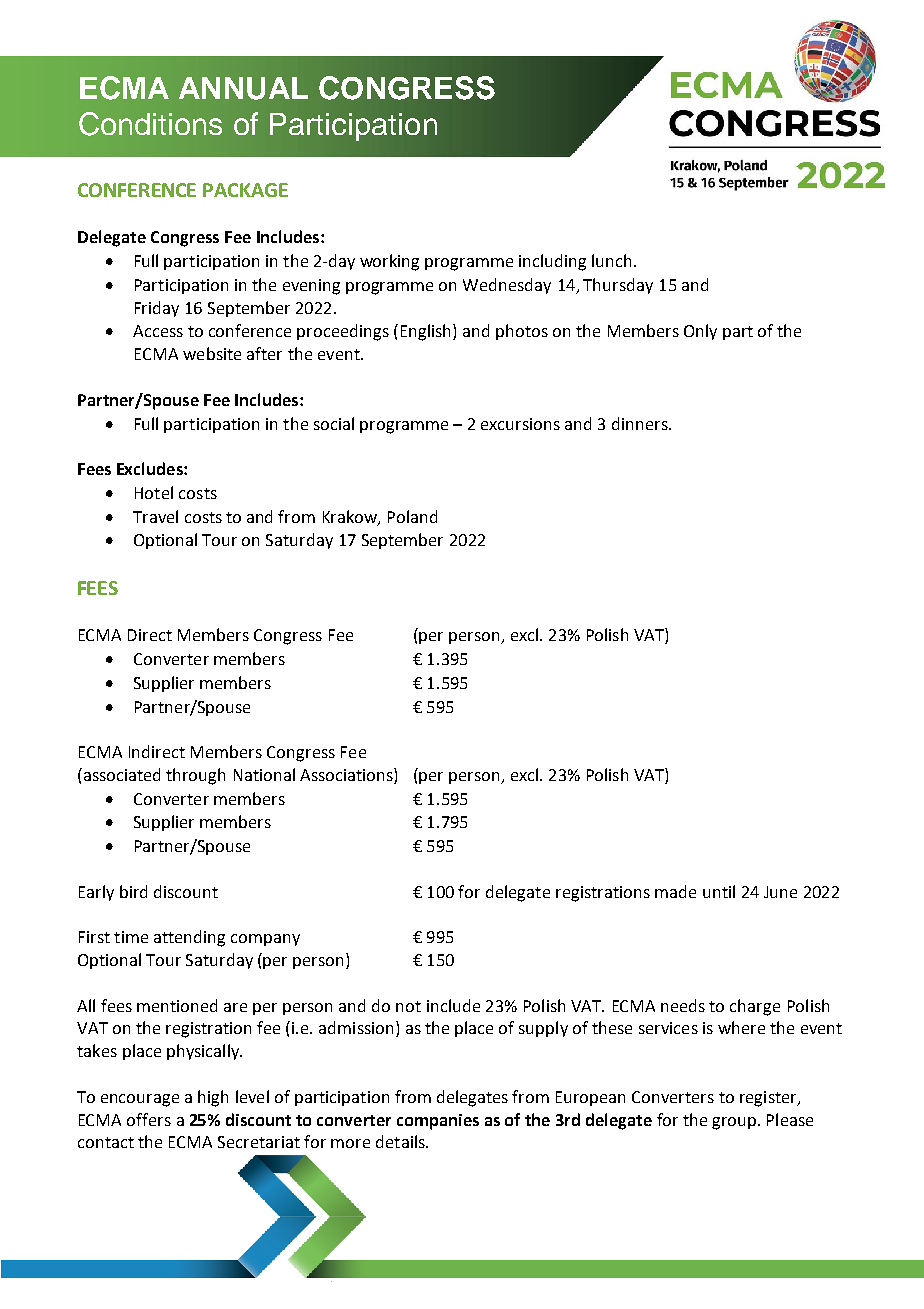 This screenshot has height=1309, width=924. What do you see at coordinates (389, 262) in the screenshot?
I see `working` at bounding box center [389, 262].
